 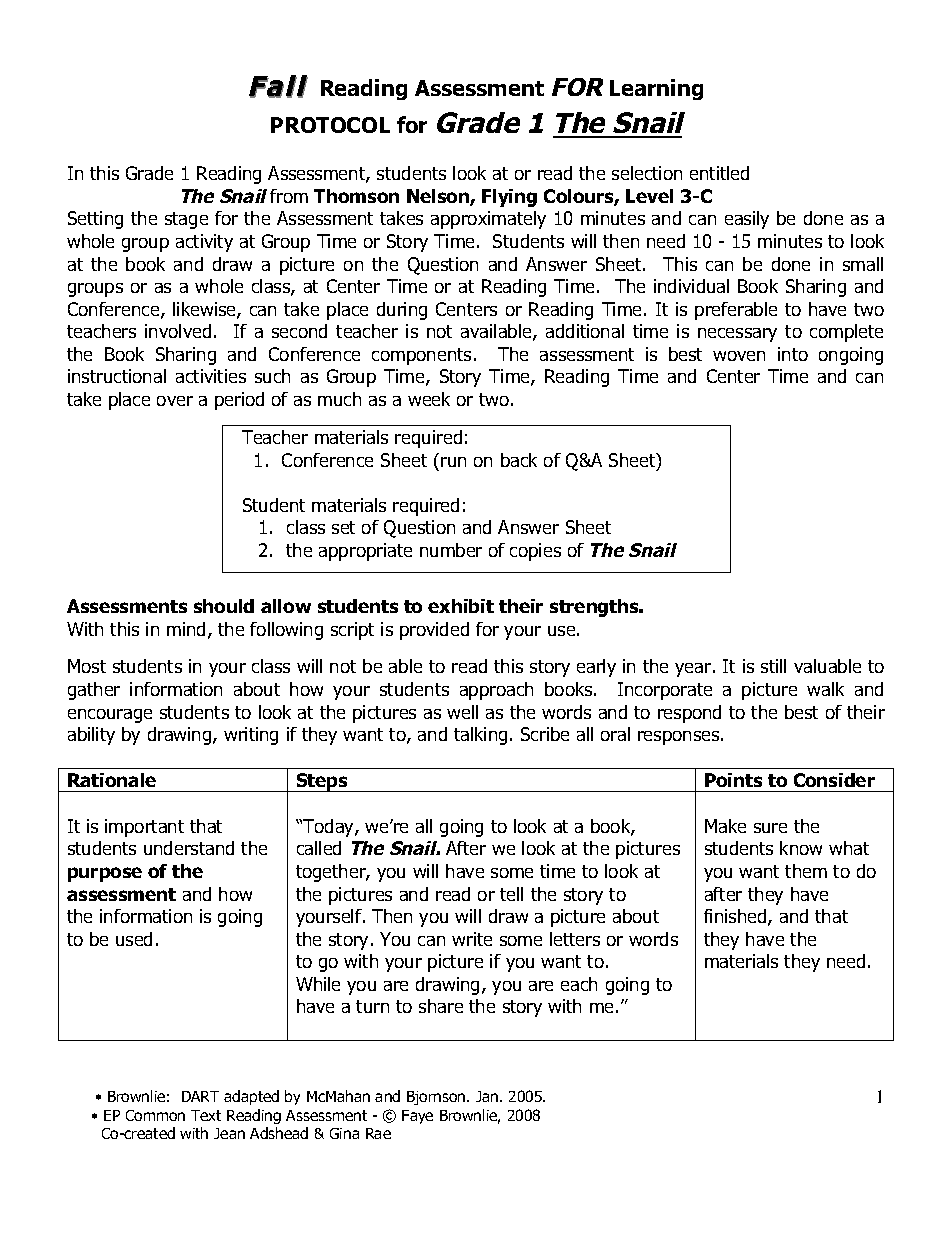 I want to click on still, so click(x=773, y=666).
